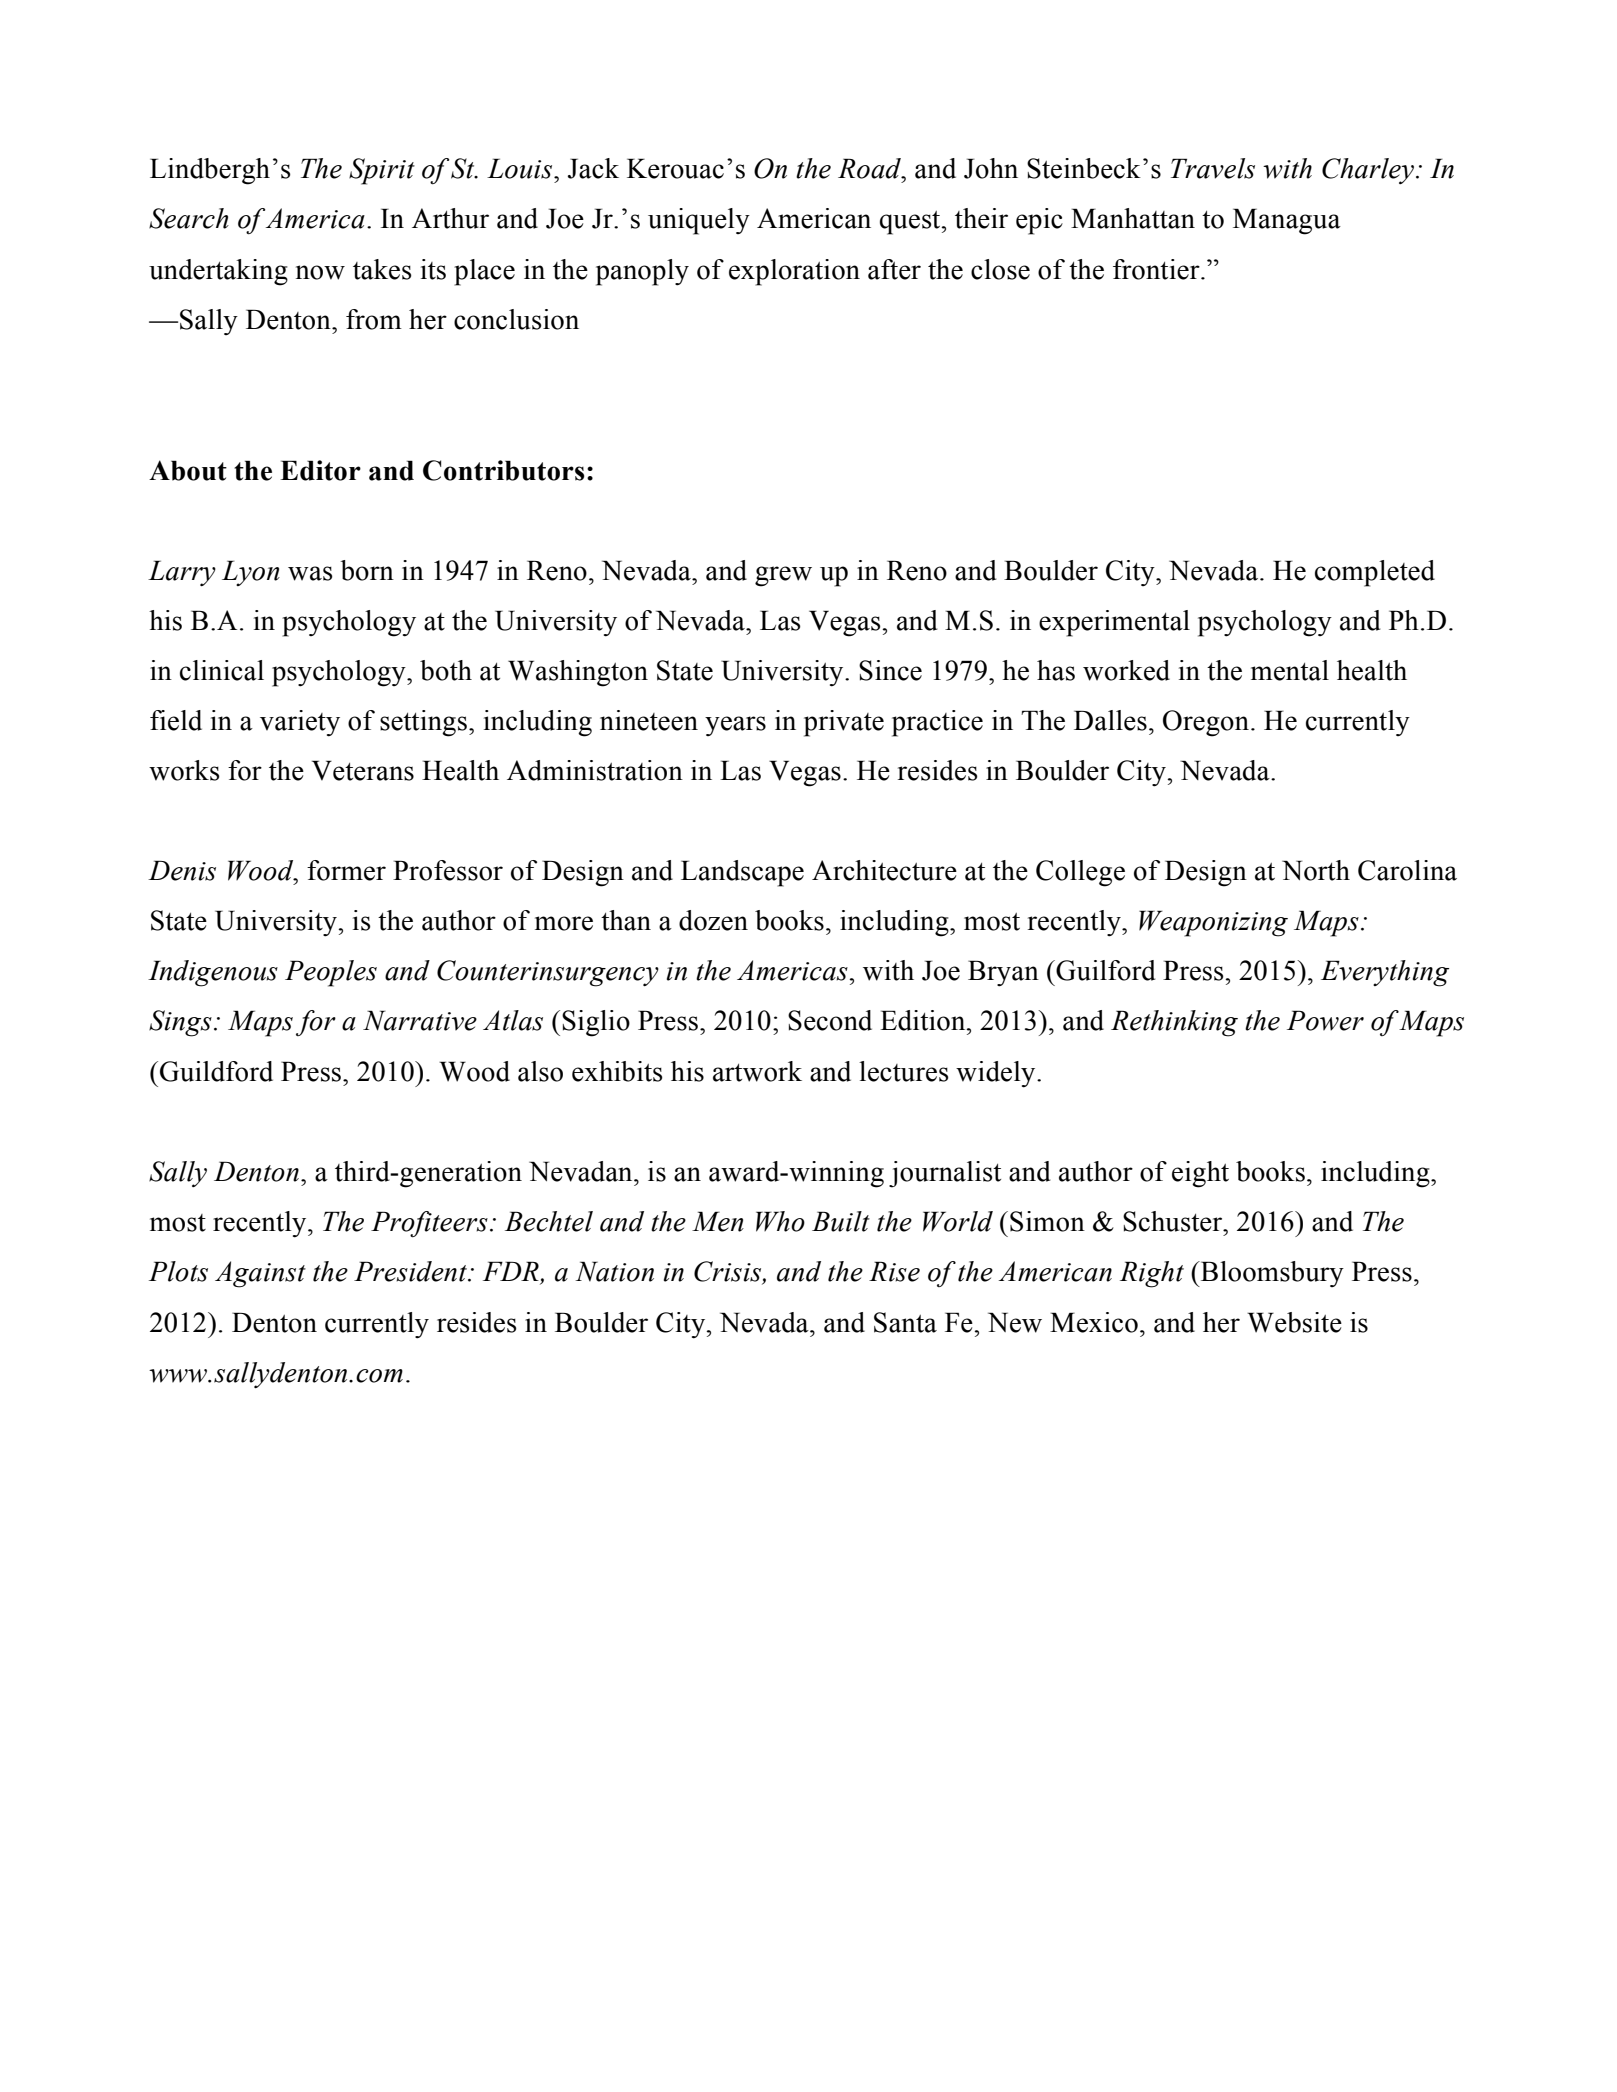  What do you see at coordinates (222, 670) in the document?
I see `clinical` at bounding box center [222, 670].
